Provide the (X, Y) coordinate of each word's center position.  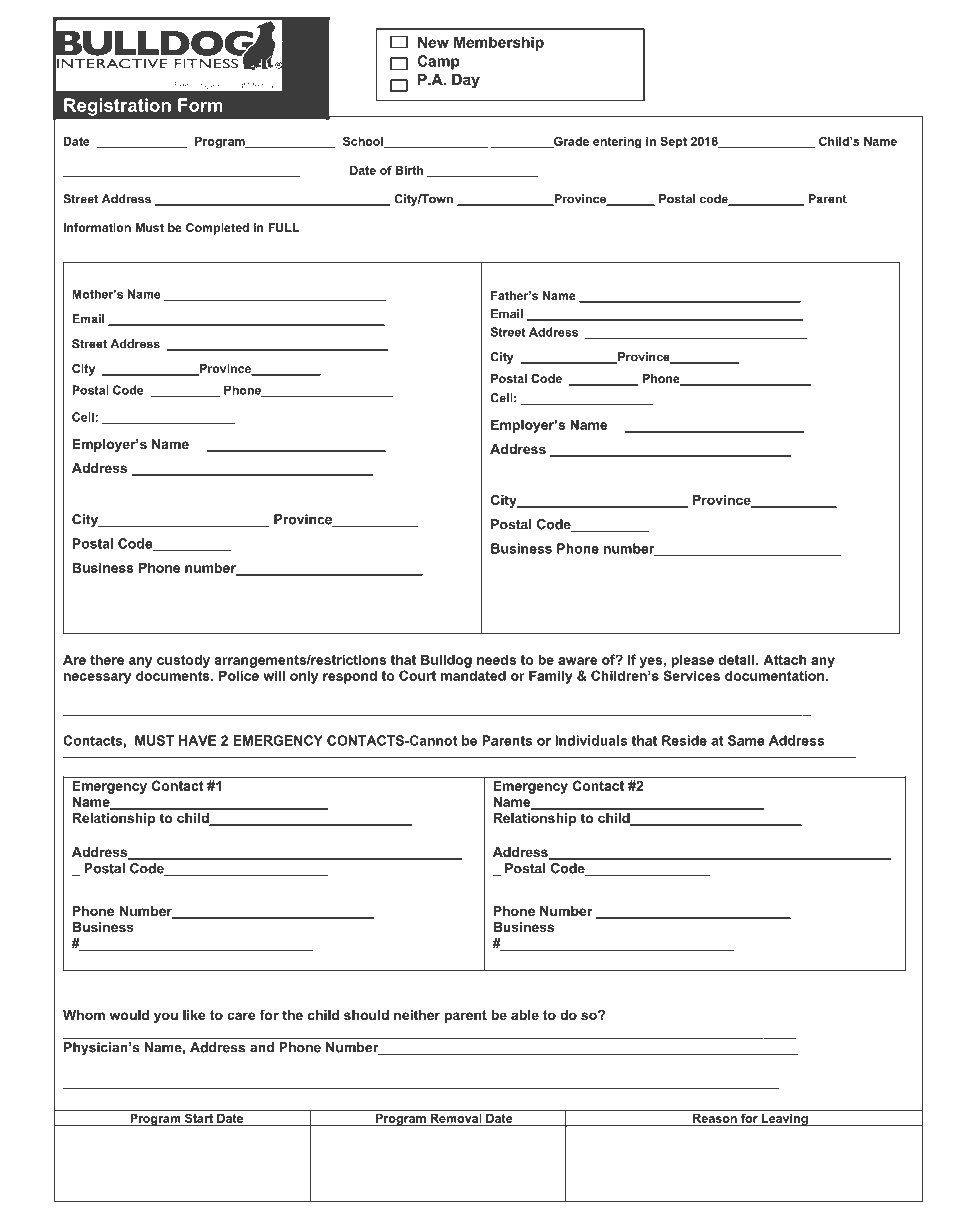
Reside (684, 740)
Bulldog (446, 661)
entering (617, 143)
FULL (283, 227)
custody (183, 661)
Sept (673, 142)
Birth (409, 170)
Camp (438, 62)
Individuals (591, 740)
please (692, 661)
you (166, 1017)
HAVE (197, 740)
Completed (217, 229)
